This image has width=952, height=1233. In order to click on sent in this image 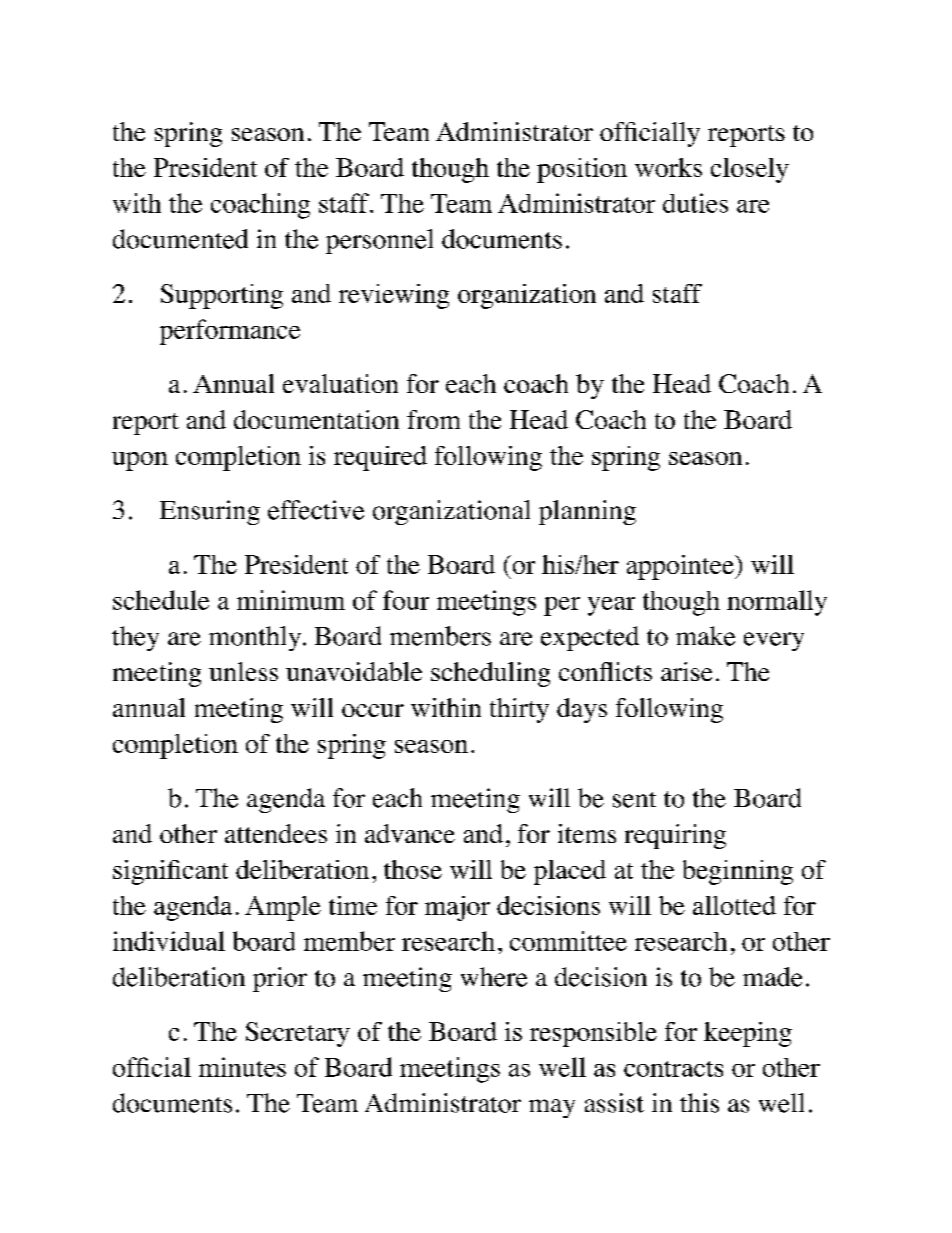, I will do `click(634, 800)`.
